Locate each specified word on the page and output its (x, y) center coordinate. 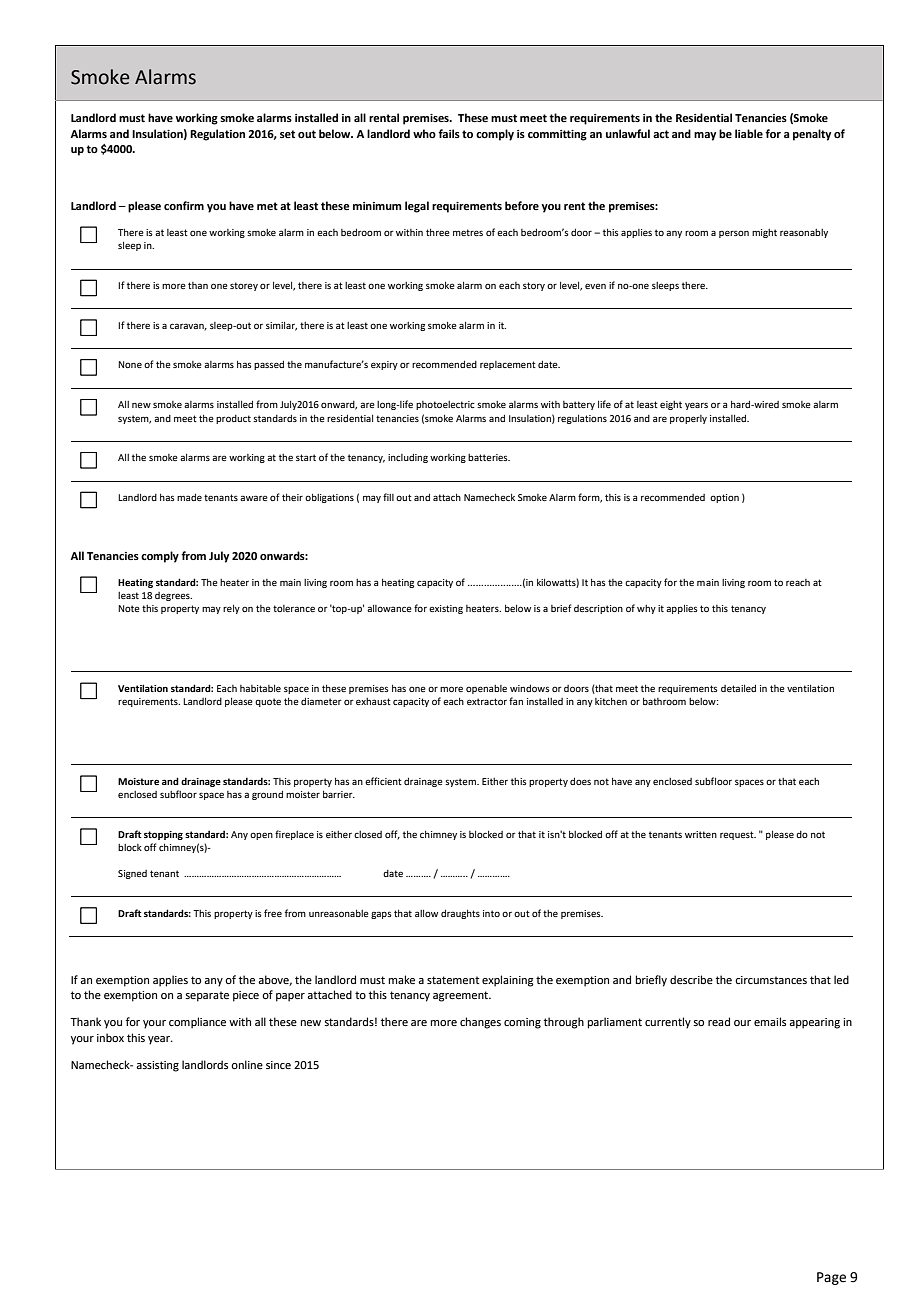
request (738, 835)
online (247, 1064)
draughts (460, 914)
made (189, 497)
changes (480, 1023)
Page (831, 1278)
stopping (163, 835)
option (724, 498)
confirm (184, 205)
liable (749, 133)
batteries (489, 457)
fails (449, 133)
